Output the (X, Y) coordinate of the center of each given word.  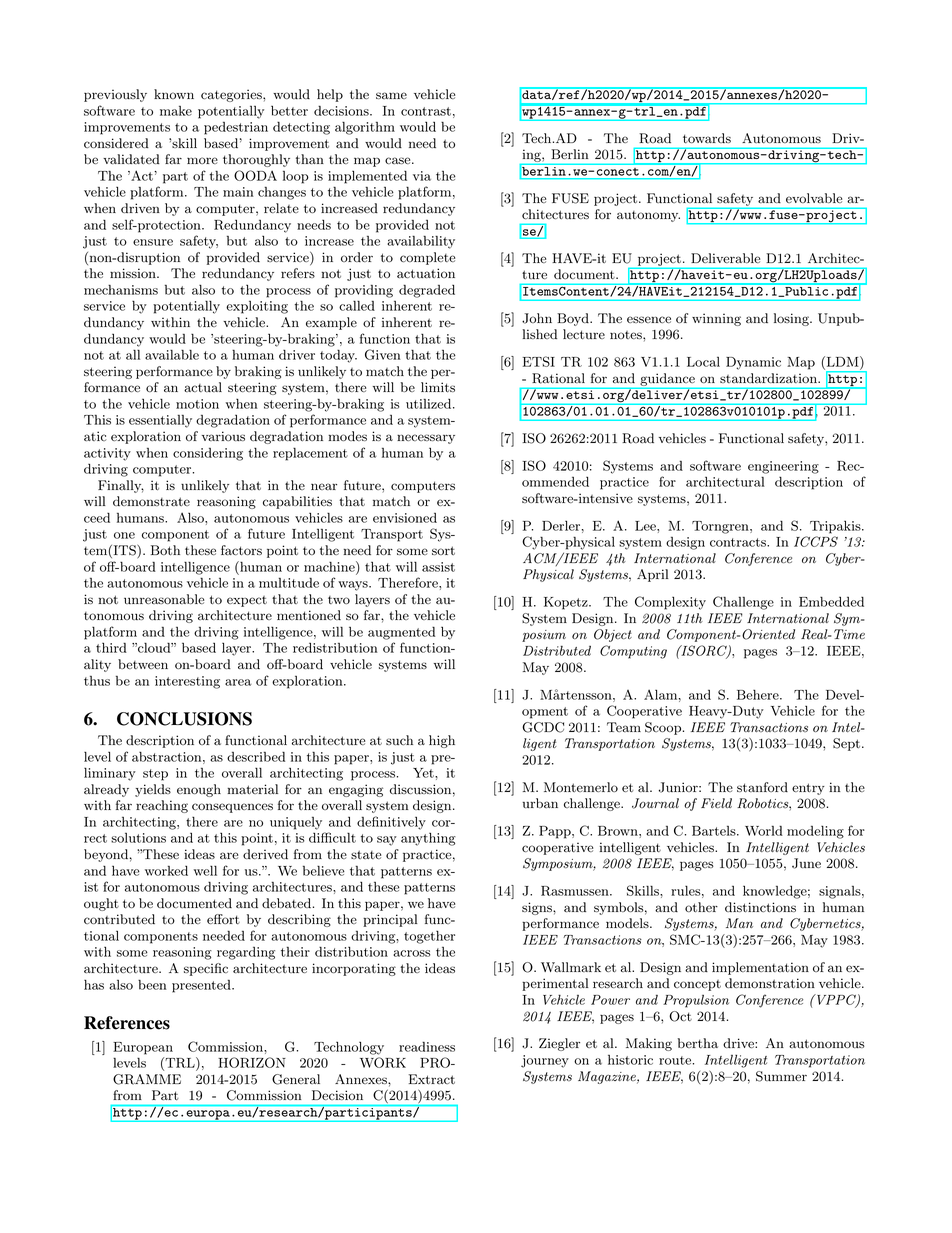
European (143, 1048)
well (205, 870)
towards (707, 138)
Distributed (557, 650)
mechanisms (121, 289)
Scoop (663, 728)
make (176, 110)
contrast (426, 111)
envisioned (405, 518)
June (806, 863)
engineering (783, 467)
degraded (427, 291)
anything (428, 839)
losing (792, 319)
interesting (187, 682)
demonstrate (151, 501)
